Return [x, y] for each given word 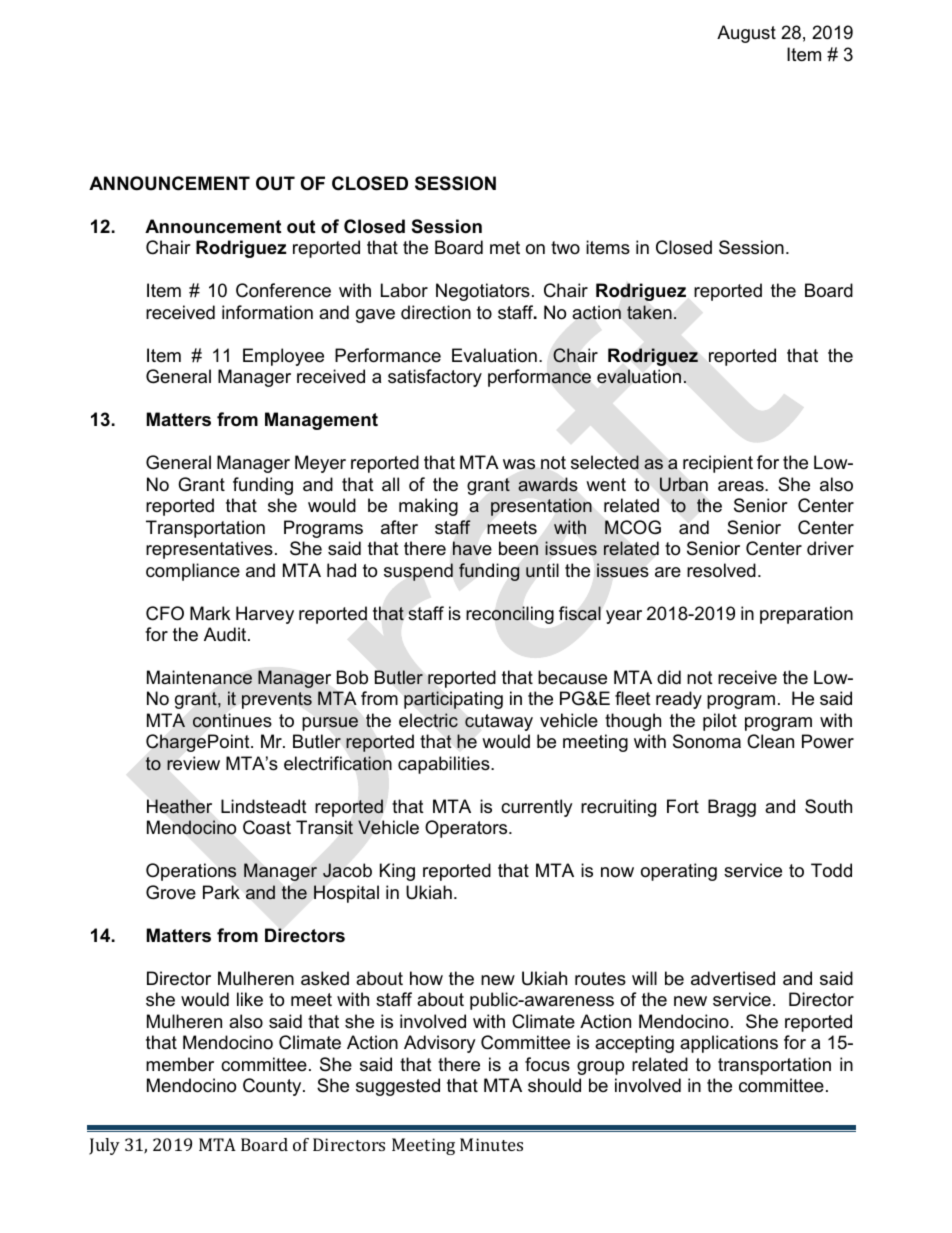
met [505, 247]
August [746, 34]
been [518, 548]
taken [649, 312]
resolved [721, 570]
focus [547, 1064]
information [267, 312]
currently [537, 808]
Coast [267, 827]
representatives [209, 550]
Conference [283, 290]
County [273, 1087]
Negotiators [483, 292]
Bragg [732, 808]
